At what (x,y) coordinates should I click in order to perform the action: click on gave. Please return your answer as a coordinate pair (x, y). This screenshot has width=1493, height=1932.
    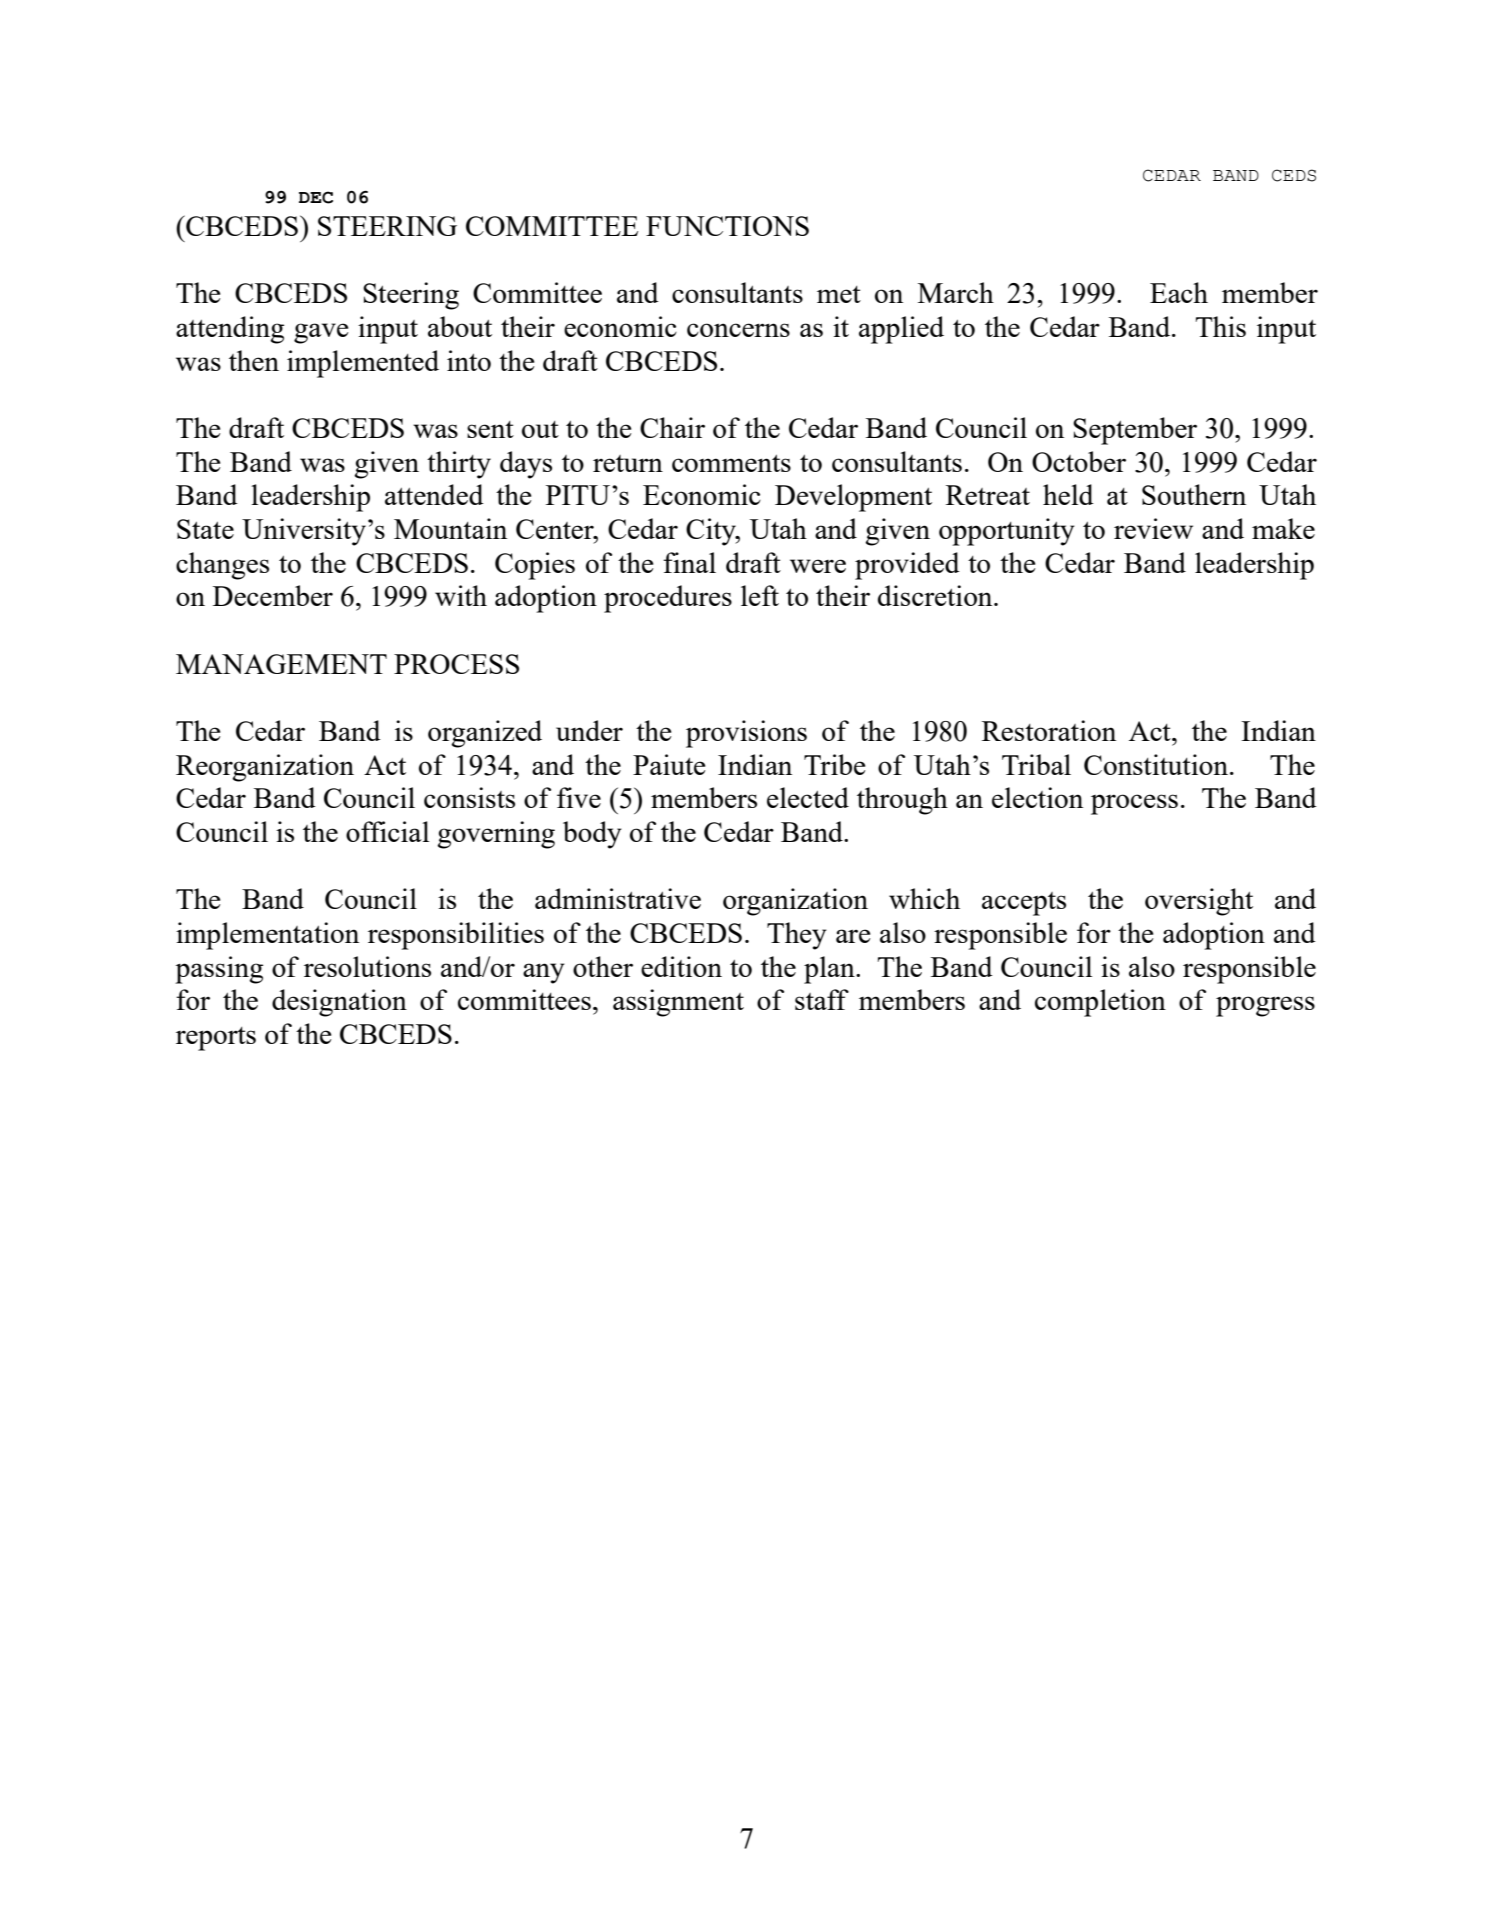
    Looking at the image, I should click on (321, 333).
